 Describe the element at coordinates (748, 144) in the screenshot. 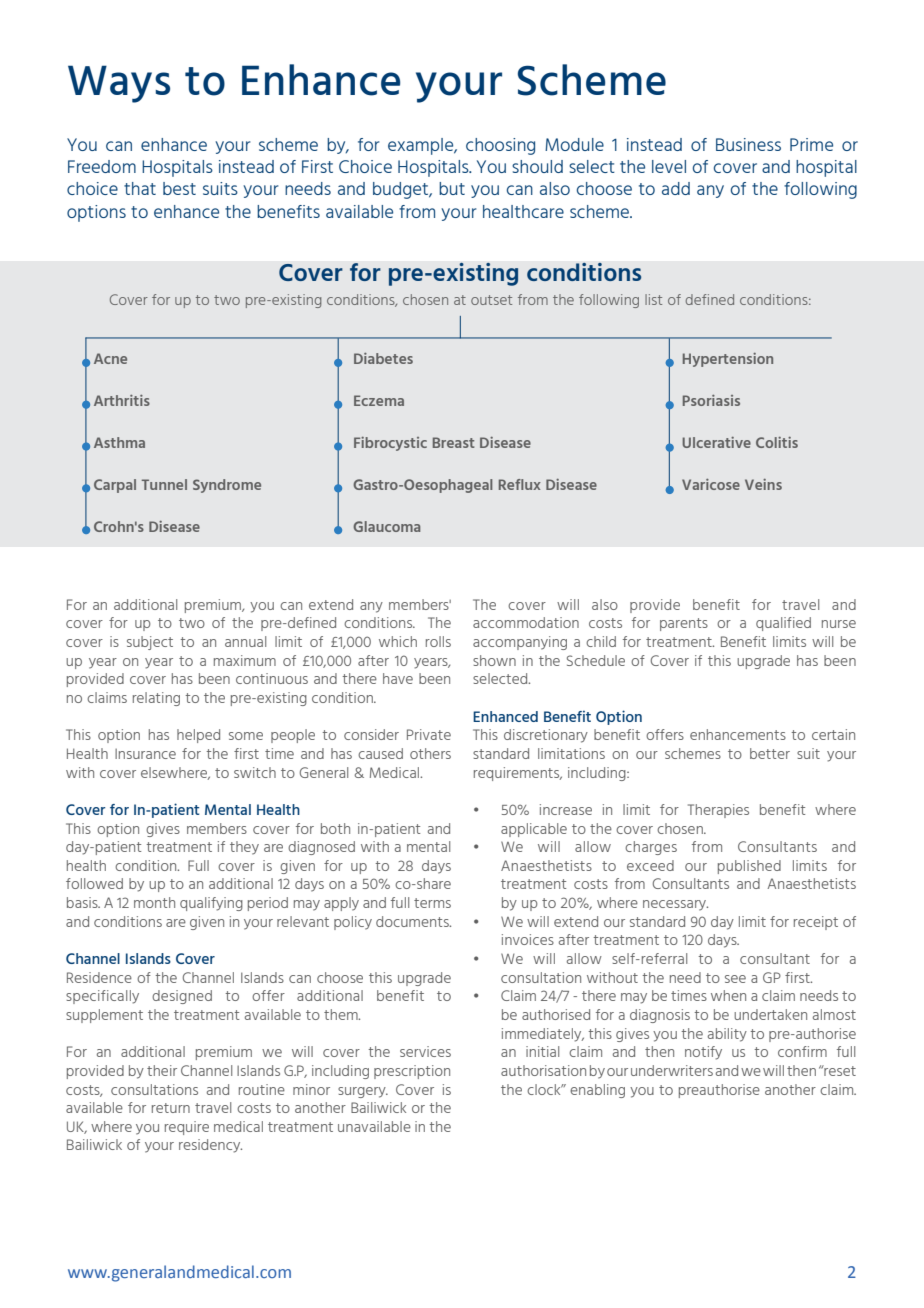

I see `Business` at that location.
